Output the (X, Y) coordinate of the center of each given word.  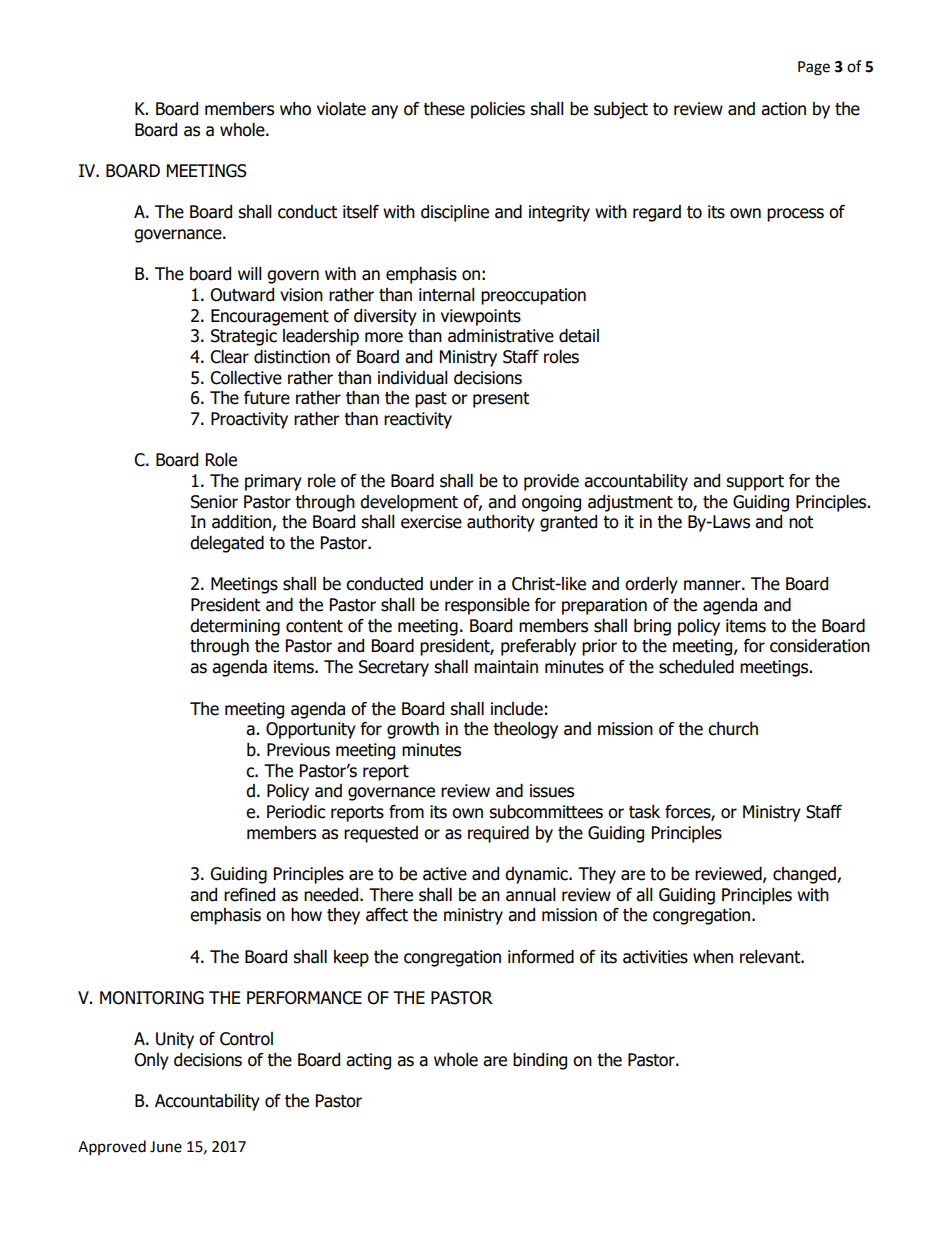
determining (235, 627)
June (166, 1147)
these (444, 109)
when (713, 957)
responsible (487, 606)
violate (341, 109)
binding (540, 1061)
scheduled (696, 667)
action (783, 109)
